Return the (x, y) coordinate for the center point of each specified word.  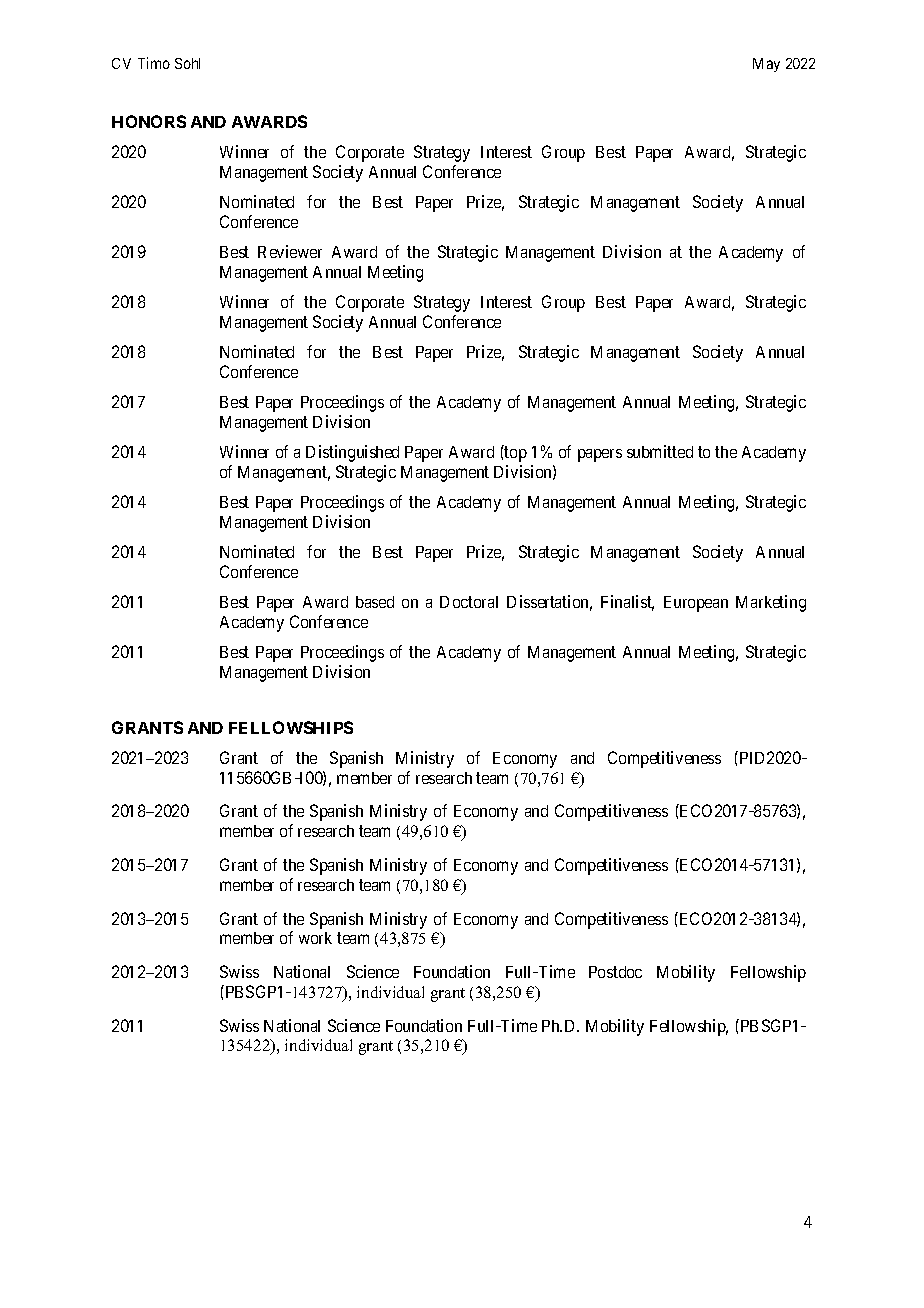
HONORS (149, 121)
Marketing (771, 603)
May (766, 65)
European (696, 604)
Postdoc (615, 972)
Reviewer (290, 251)
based (375, 602)
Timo (154, 63)
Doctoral (469, 602)
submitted (660, 451)
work (315, 938)
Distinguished (352, 453)
